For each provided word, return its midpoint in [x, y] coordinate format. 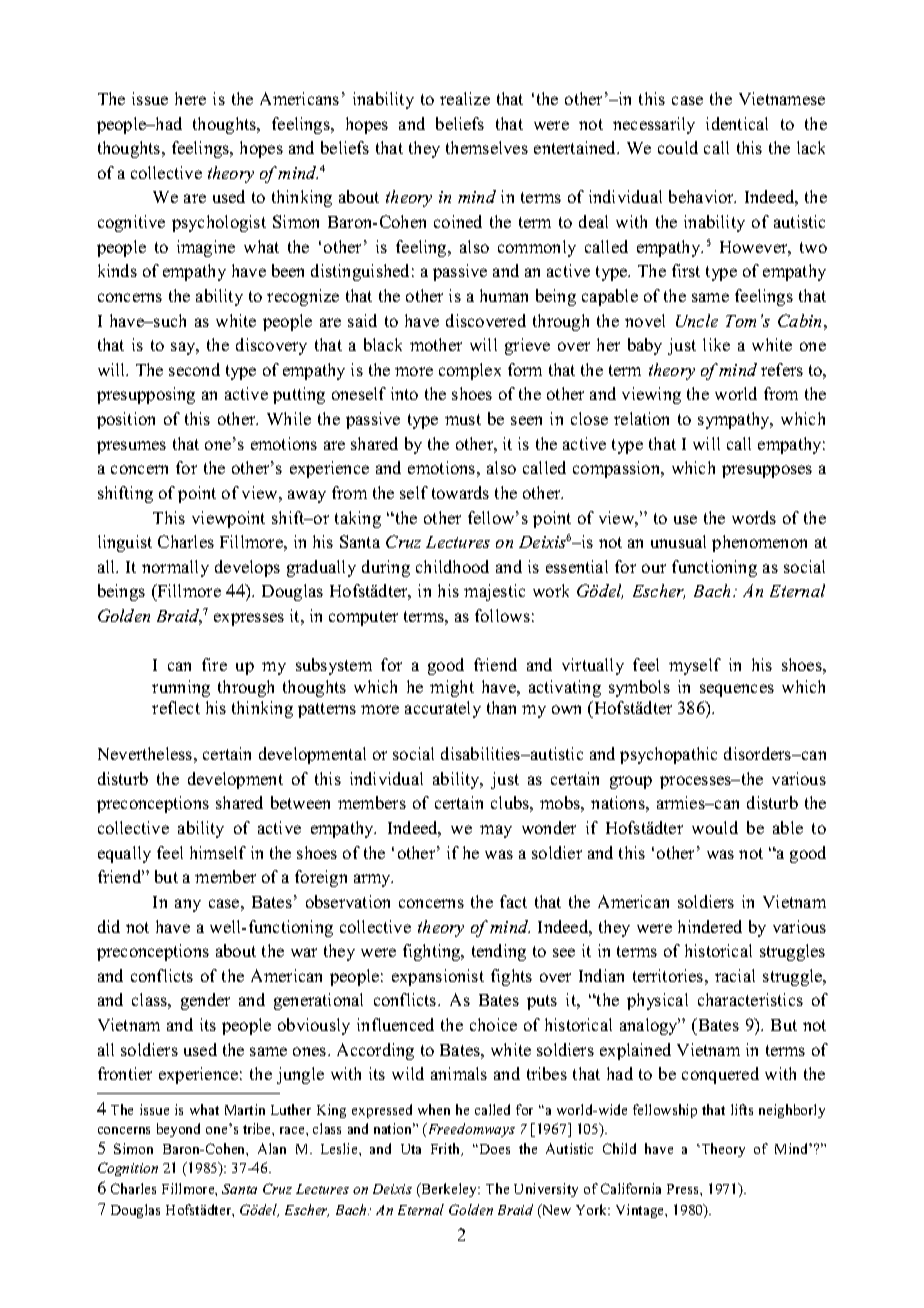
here [190, 98]
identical [737, 123]
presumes [131, 447]
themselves [487, 147]
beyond [178, 1130]
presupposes [767, 471]
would [715, 827]
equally [124, 854]
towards [460, 492]
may [496, 831]
